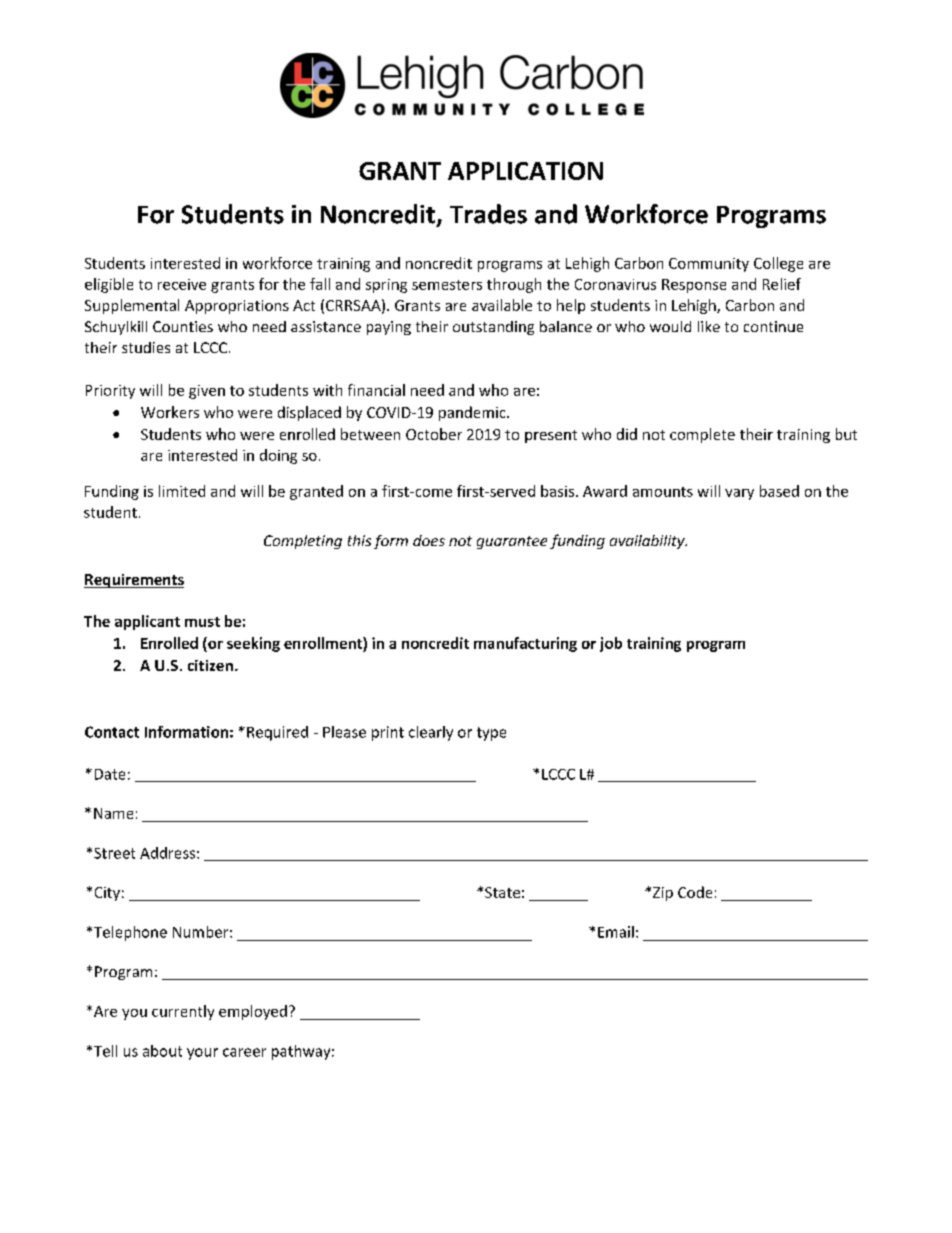 This image has height=1233, width=952. I want to click on currently, so click(183, 1012).
